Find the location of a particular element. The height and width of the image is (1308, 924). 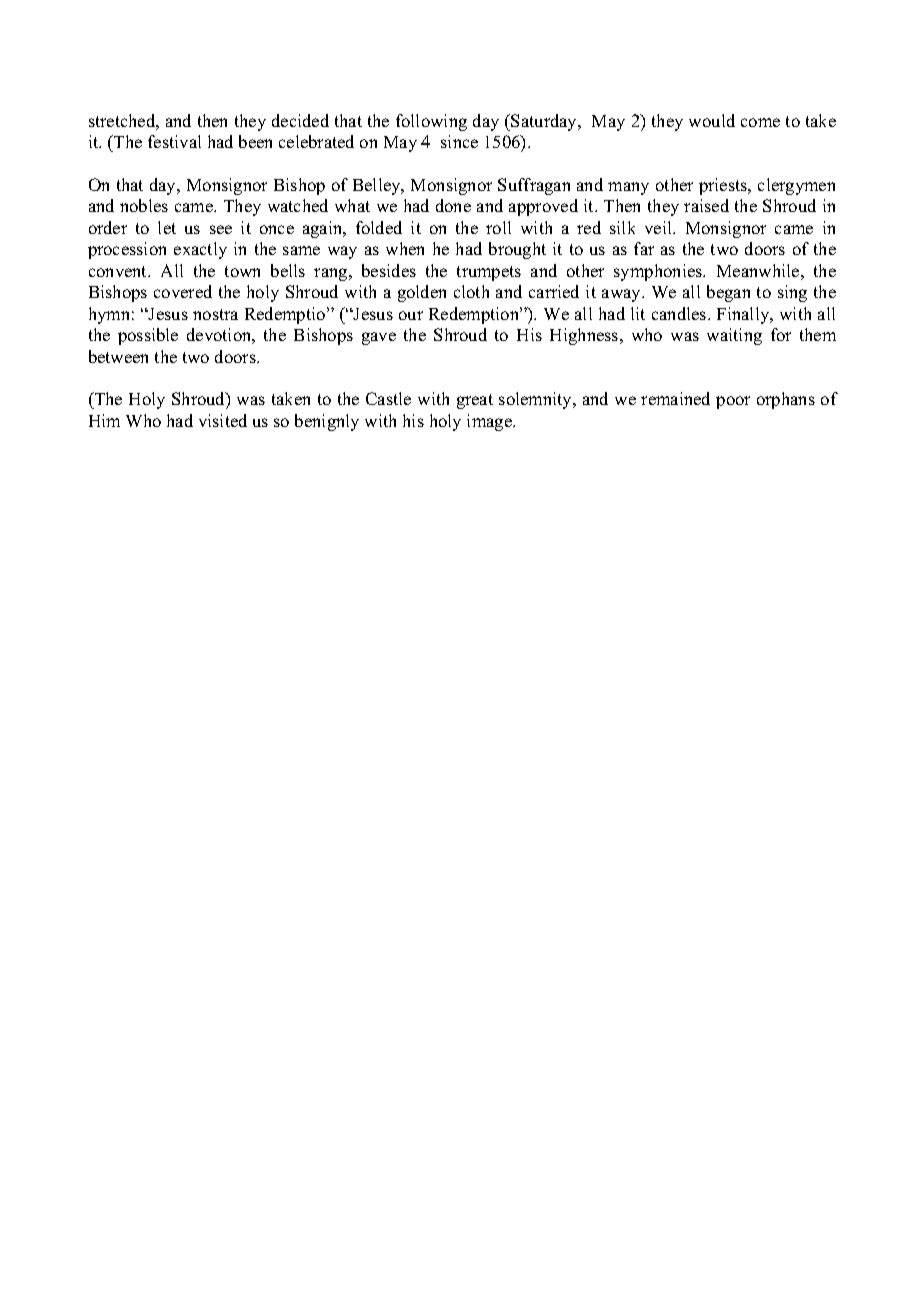

image is located at coordinates (490, 422).
